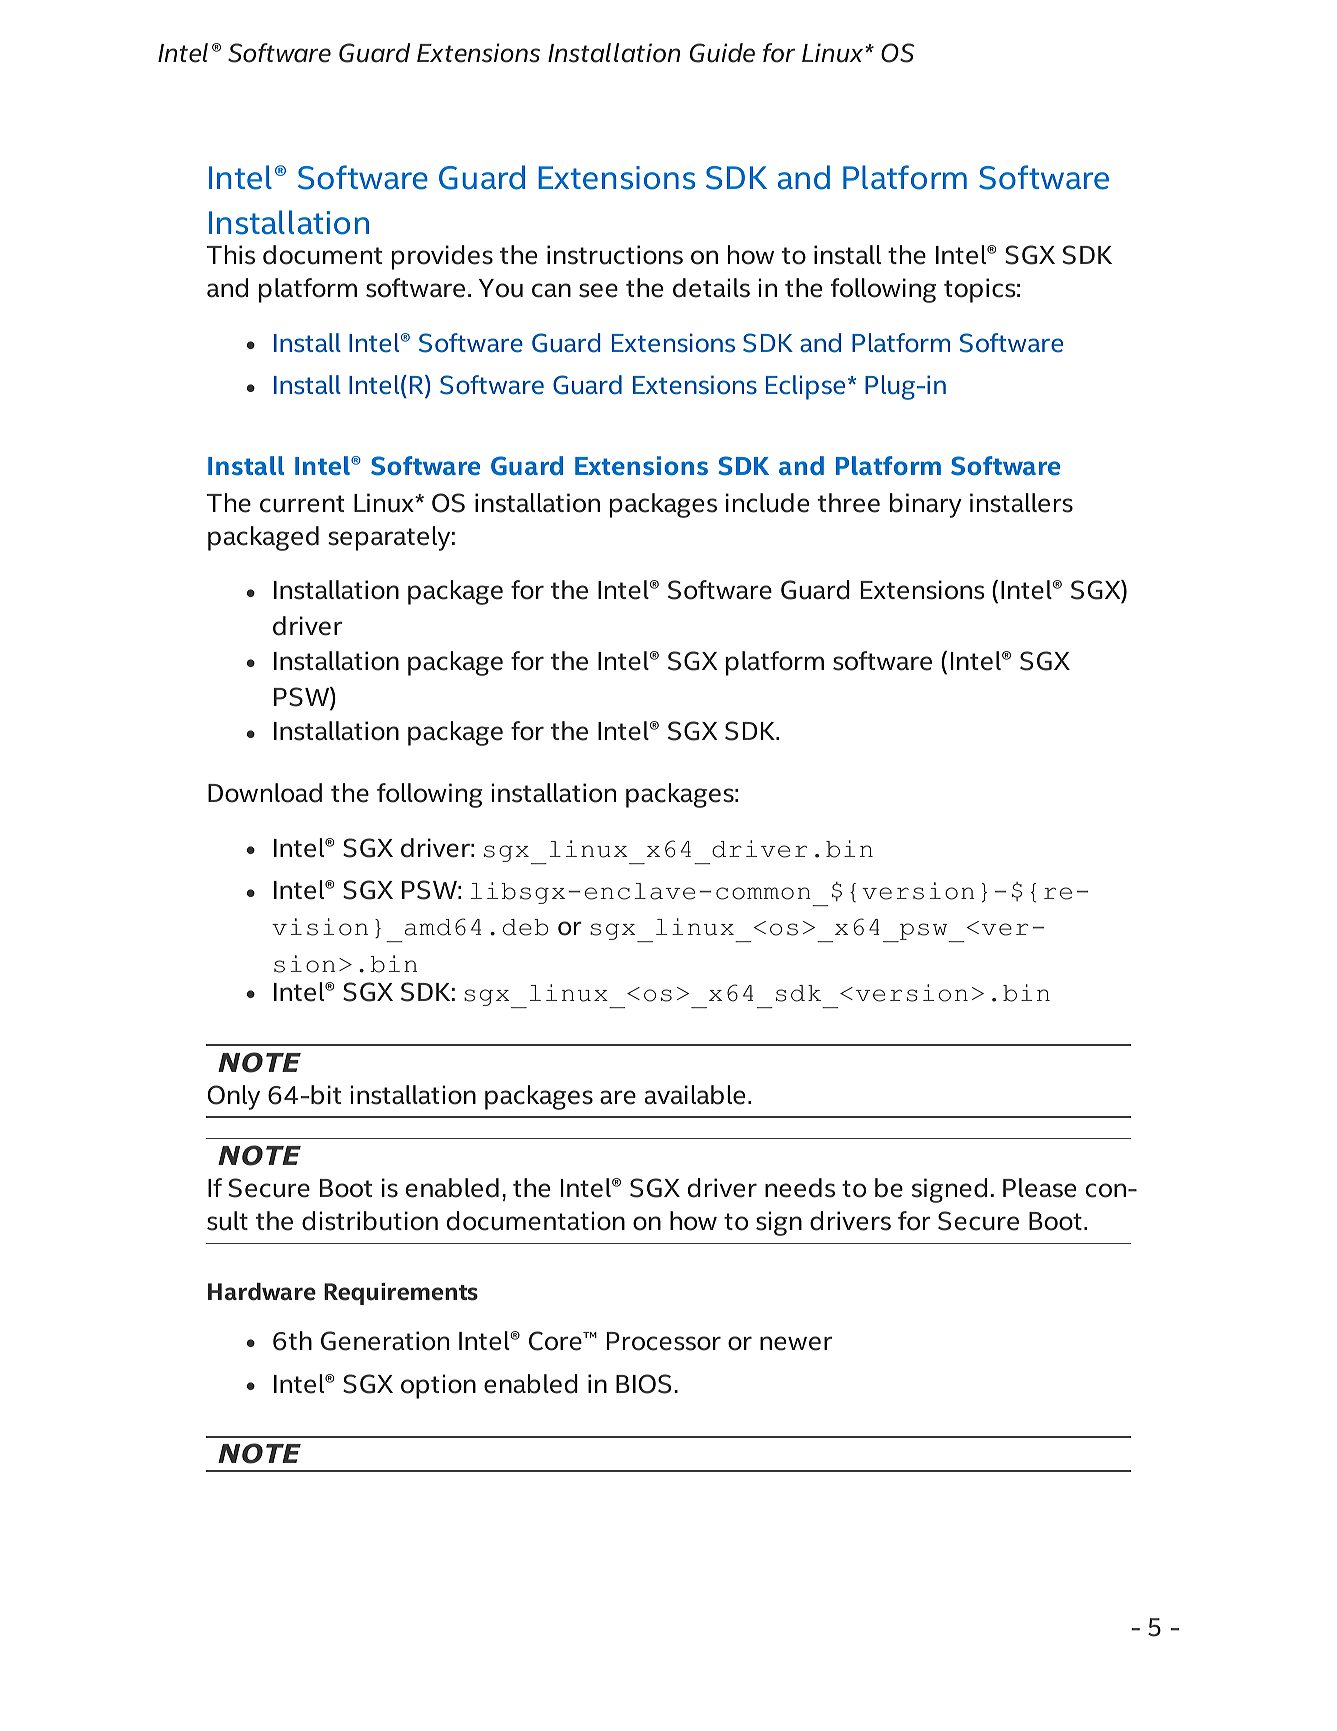 This document has height=1731, width=1337. I want to click on newer, so click(796, 1343).
